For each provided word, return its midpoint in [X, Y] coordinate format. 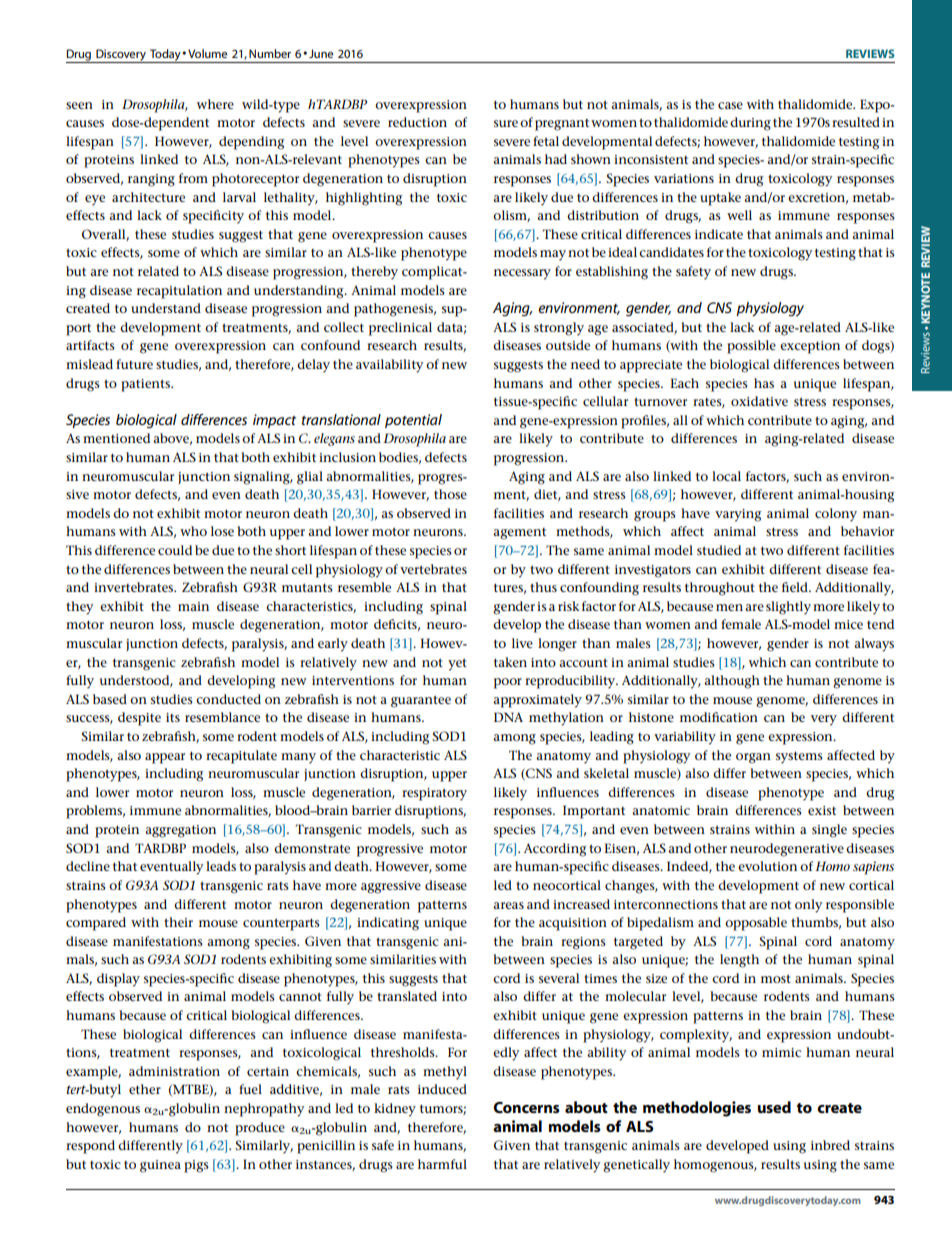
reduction [417, 122]
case [730, 105]
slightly [788, 608]
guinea [160, 1166]
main [193, 606]
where [215, 104]
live [522, 643]
